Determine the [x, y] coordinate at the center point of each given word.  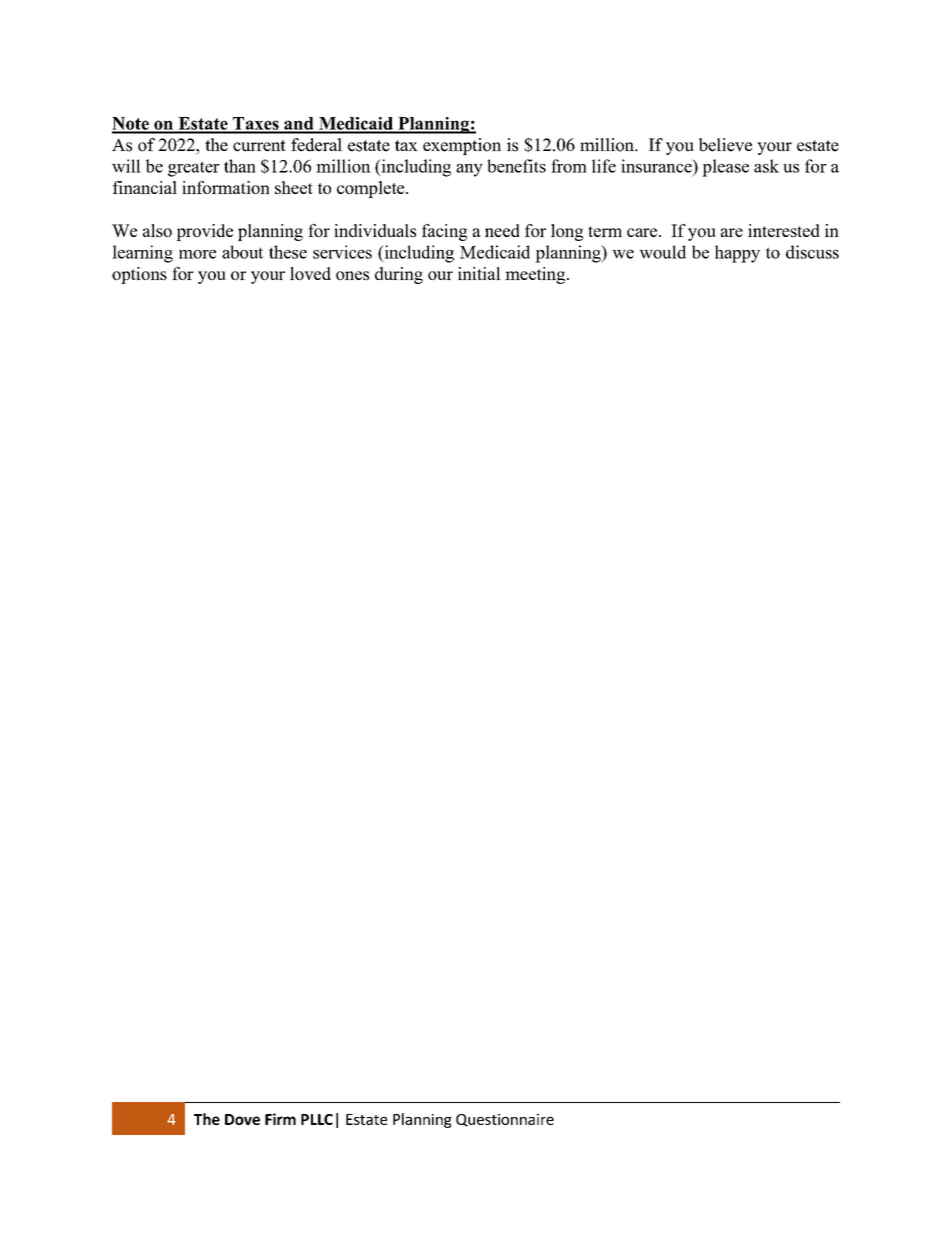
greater [194, 169]
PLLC [317, 1119]
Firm [280, 1119]
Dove [242, 1119]
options [139, 275]
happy [737, 254]
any [469, 170]
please [725, 168]
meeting [536, 275]
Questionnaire [505, 1120]
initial [479, 273]
